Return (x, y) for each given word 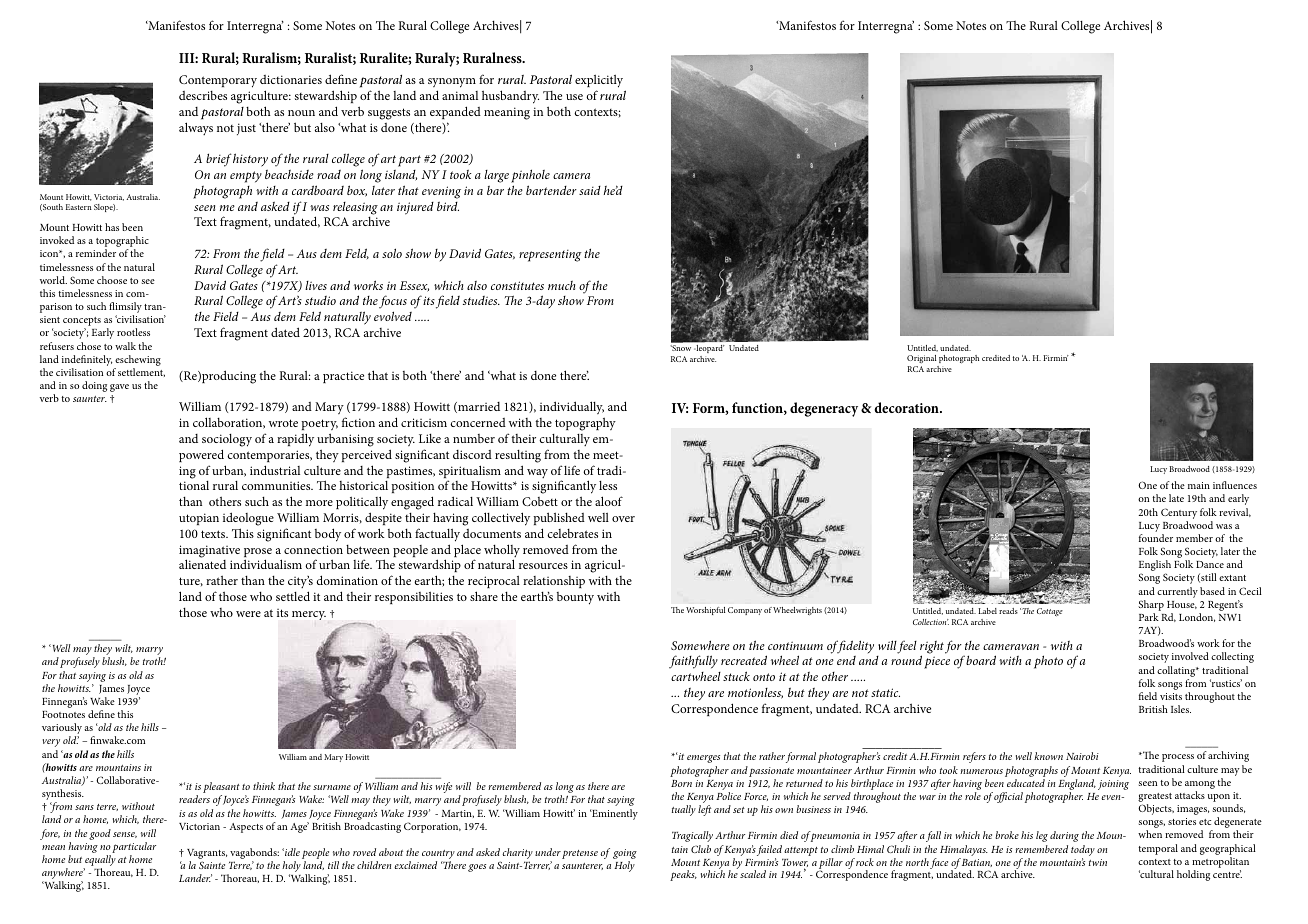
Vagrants (207, 855)
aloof (609, 501)
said (590, 190)
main (1199, 485)
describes (203, 95)
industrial (275, 470)
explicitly (600, 83)
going (625, 855)
